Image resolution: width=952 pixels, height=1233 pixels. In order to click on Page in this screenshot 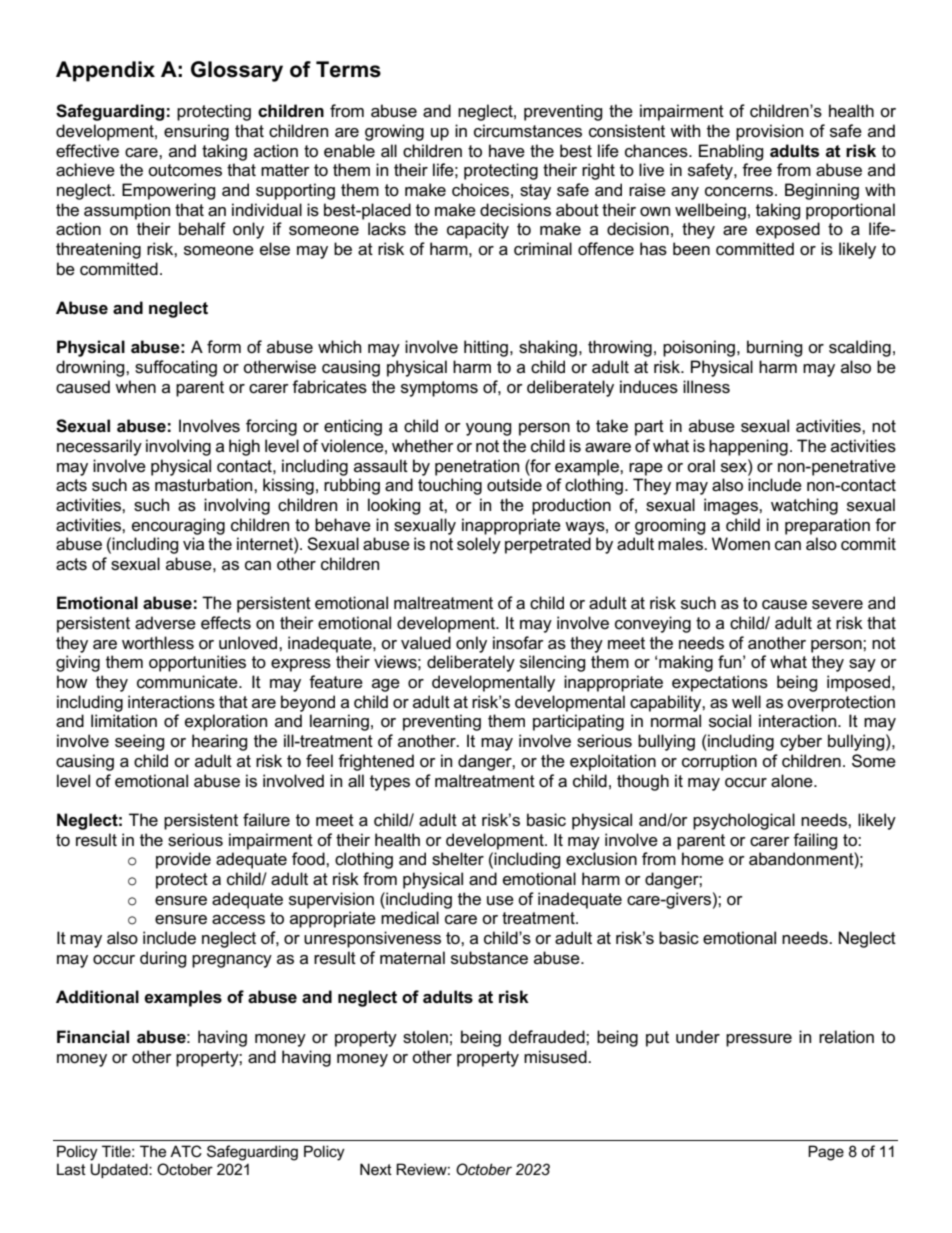, I will do `click(826, 1153)`.
